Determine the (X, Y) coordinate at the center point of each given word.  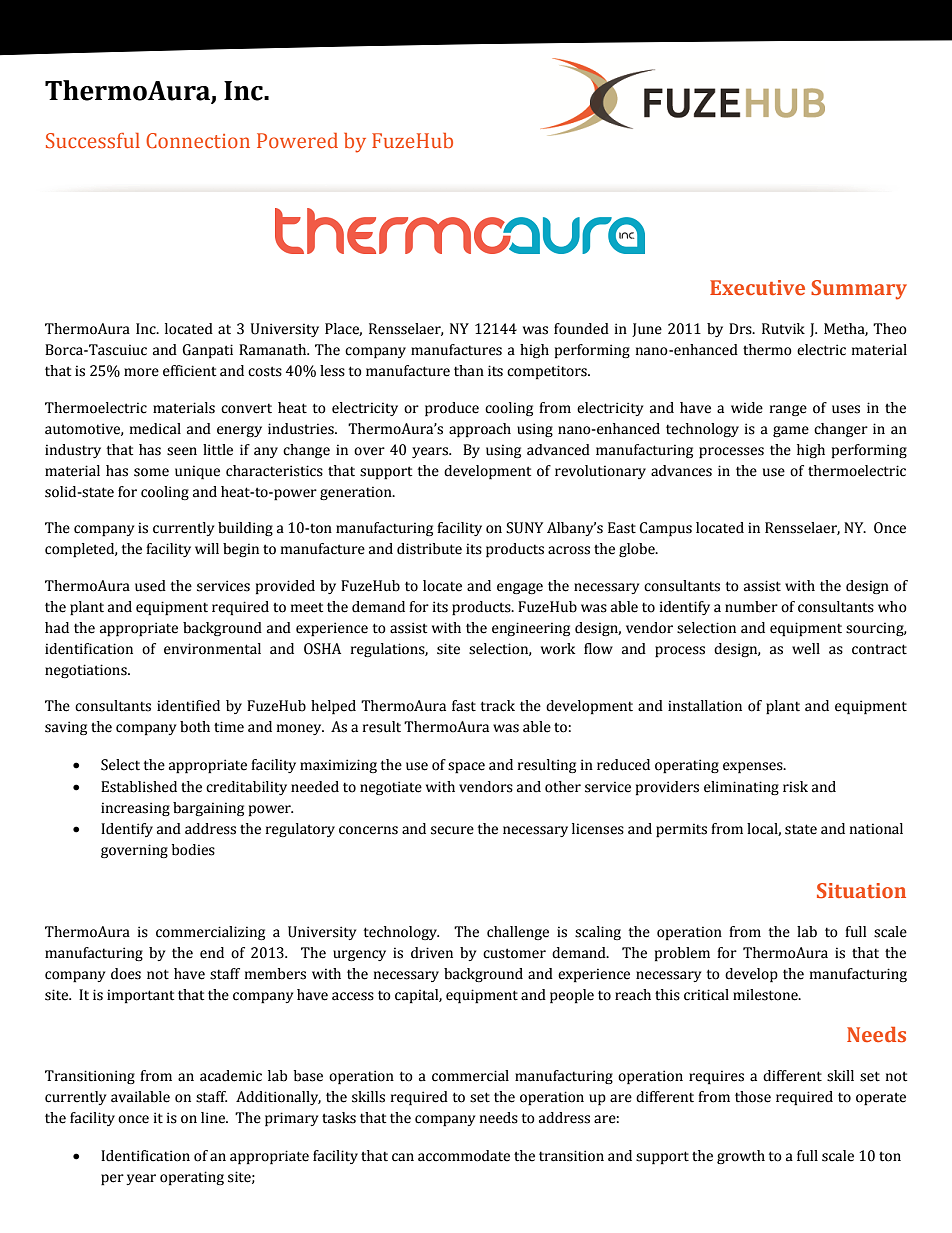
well (806, 649)
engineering (531, 629)
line (214, 1118)
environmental (212, 649)
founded (581, 329)
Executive (757, 287)
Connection (198, 140)
